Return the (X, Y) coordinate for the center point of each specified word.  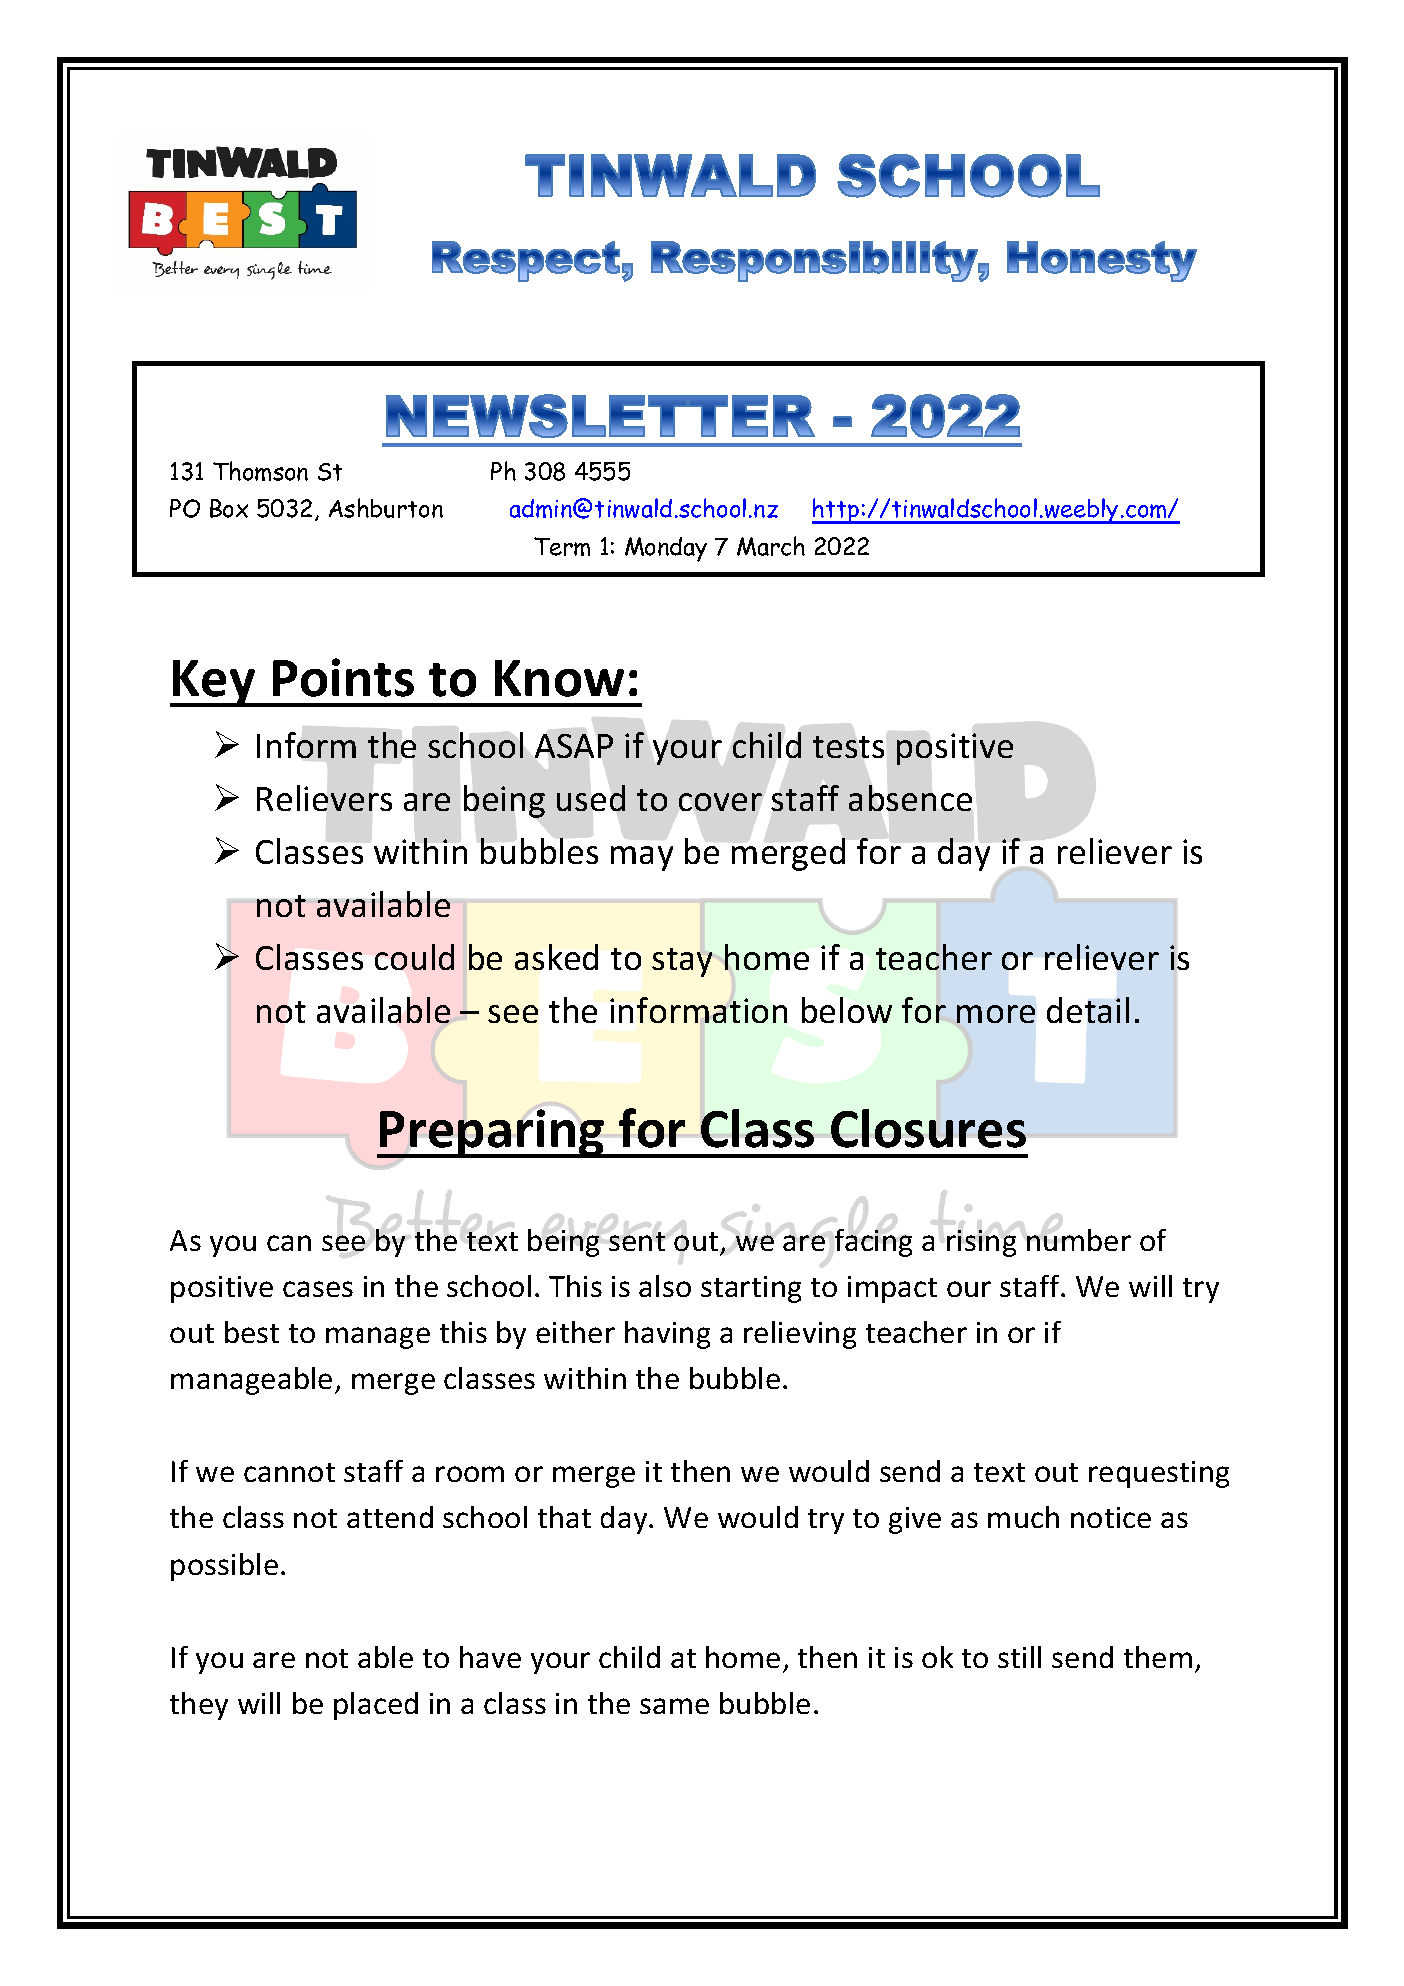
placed (376, 1706)
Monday (666, 549)
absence (910, 798)
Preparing (492, 1133)
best (252, 1332)
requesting (1159, 1474)
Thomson (260, 471)
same (674, 1706)
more (996, 1014)
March (771, 546)
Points (343, 677)
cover (720, 802)
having (667, 1335)
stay (682, 962)
